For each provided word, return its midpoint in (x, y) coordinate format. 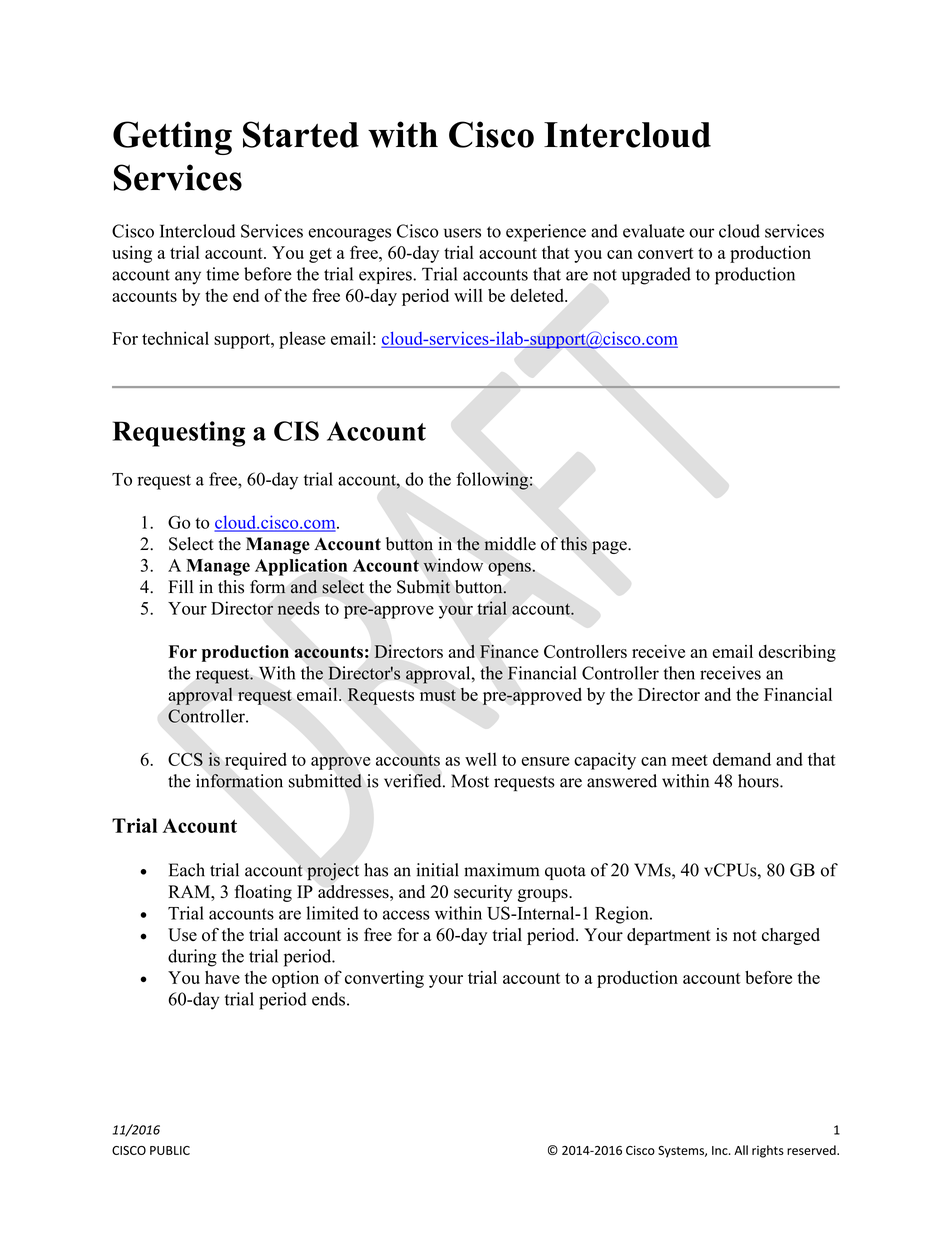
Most (470, 781)
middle (510, 544)
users (462, 233)
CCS (185, 759)
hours (759, 781)
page (610, 548)
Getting (172, 138)
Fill (180, 586)
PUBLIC (170, 1150)
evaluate (654, 231)
